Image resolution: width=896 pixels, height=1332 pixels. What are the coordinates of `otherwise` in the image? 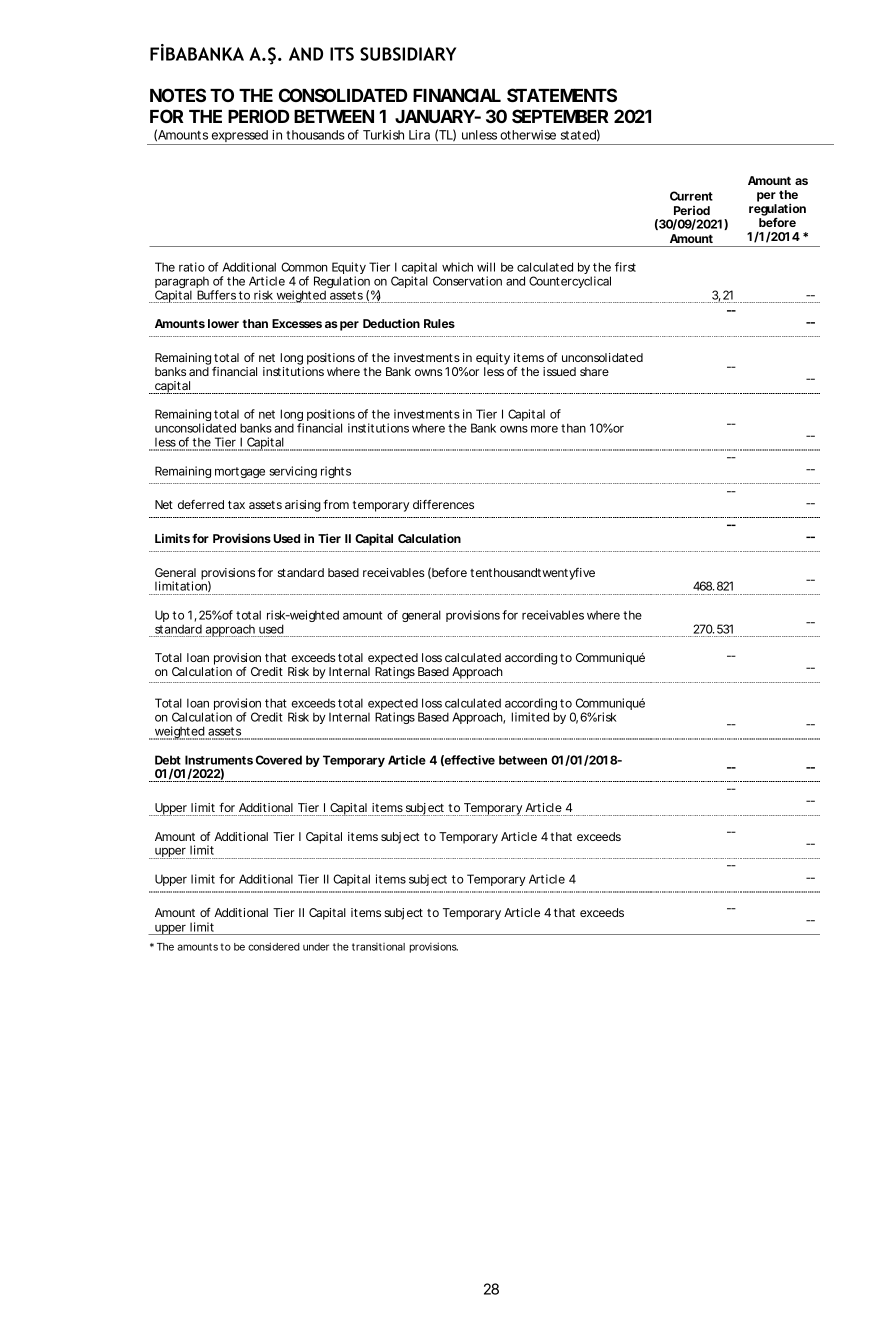 It's located at (528, 135).
